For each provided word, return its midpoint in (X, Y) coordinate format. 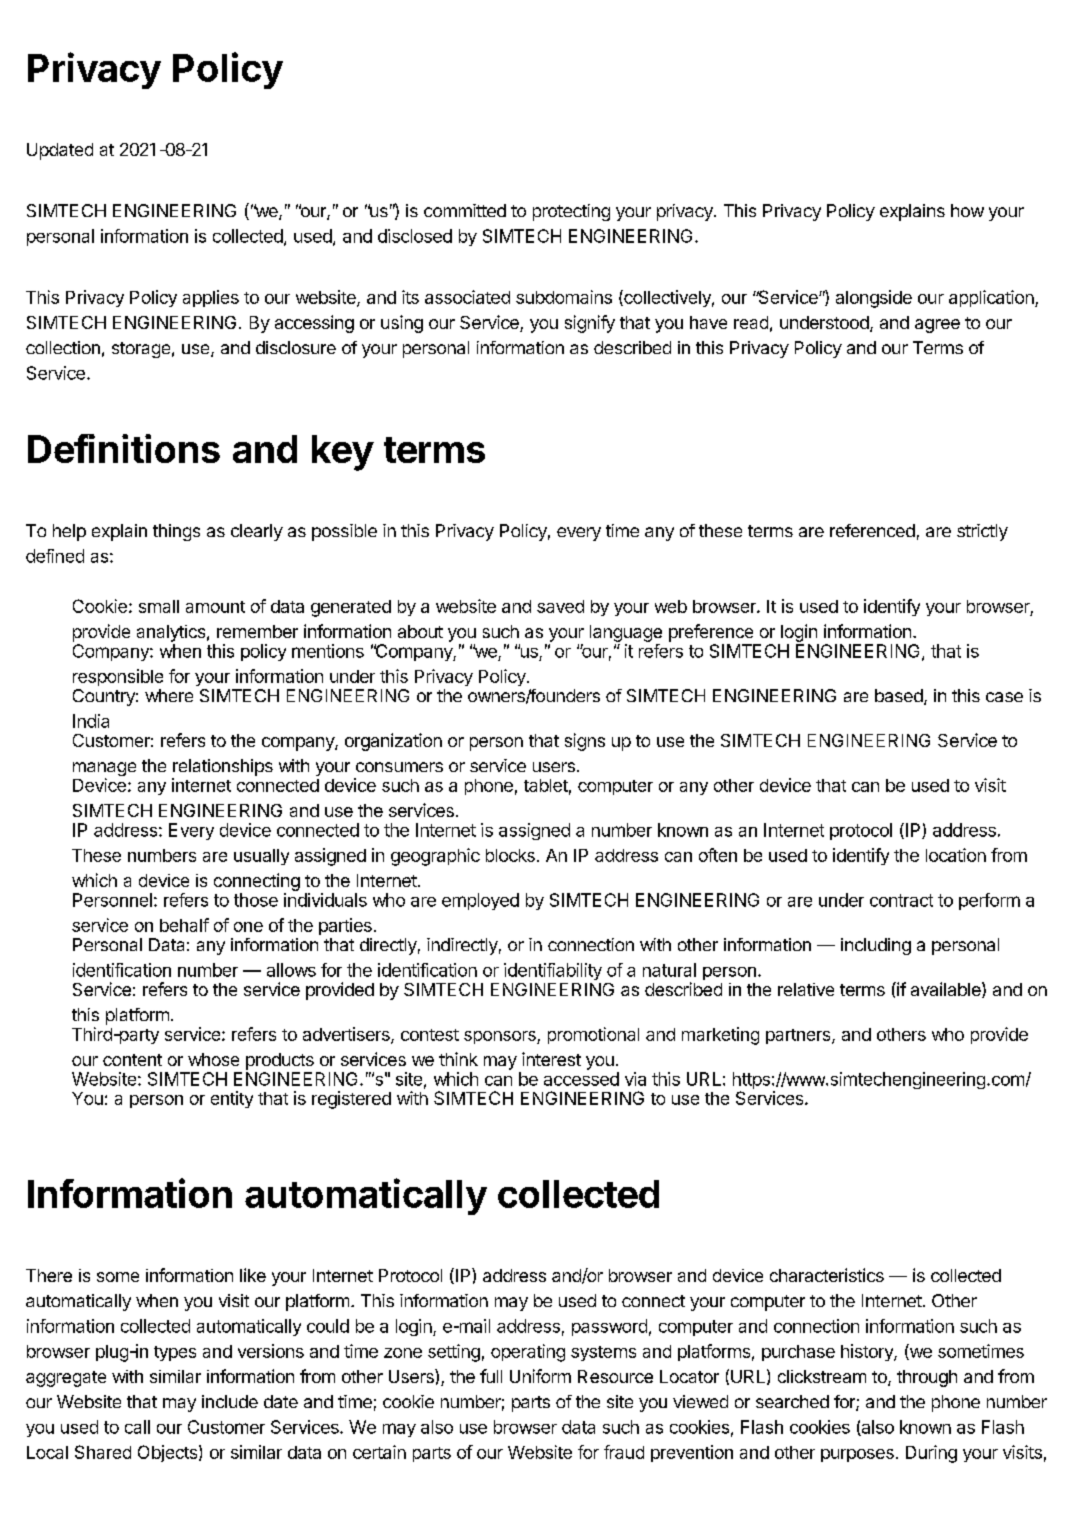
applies (211, 298)
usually (261, 857)
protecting (571, 212)
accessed (581, 1079)
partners (799, 1036)
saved (560, 606)
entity (232, 1099)
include (230, 1401)
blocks (510, 855)
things (176, 532)
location (956, 855)
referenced (872, 530)
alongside (874, 299)
